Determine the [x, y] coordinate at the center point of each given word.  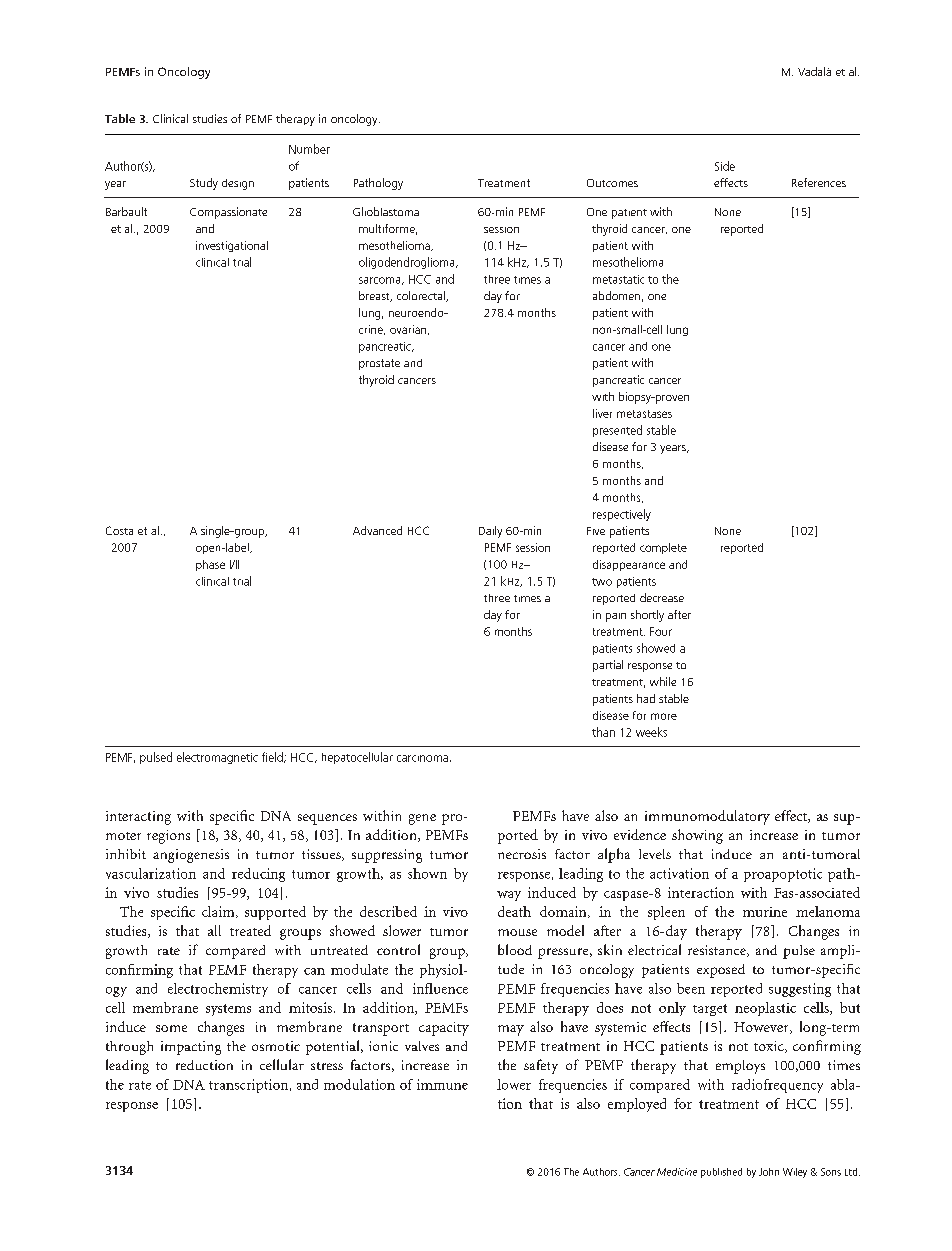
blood [515, 949]
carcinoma [422, 758]
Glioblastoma [386, 211]
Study [204, 184]
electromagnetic [217, 758]
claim [219, 912]
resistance [718, 951]
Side [725, 166]
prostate [379, 364]
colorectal [422, 296]
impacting [191, 1048]
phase [210, 565]
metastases [644, 414]
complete [663, 548]
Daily [490, 532]
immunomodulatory [707, 817]
